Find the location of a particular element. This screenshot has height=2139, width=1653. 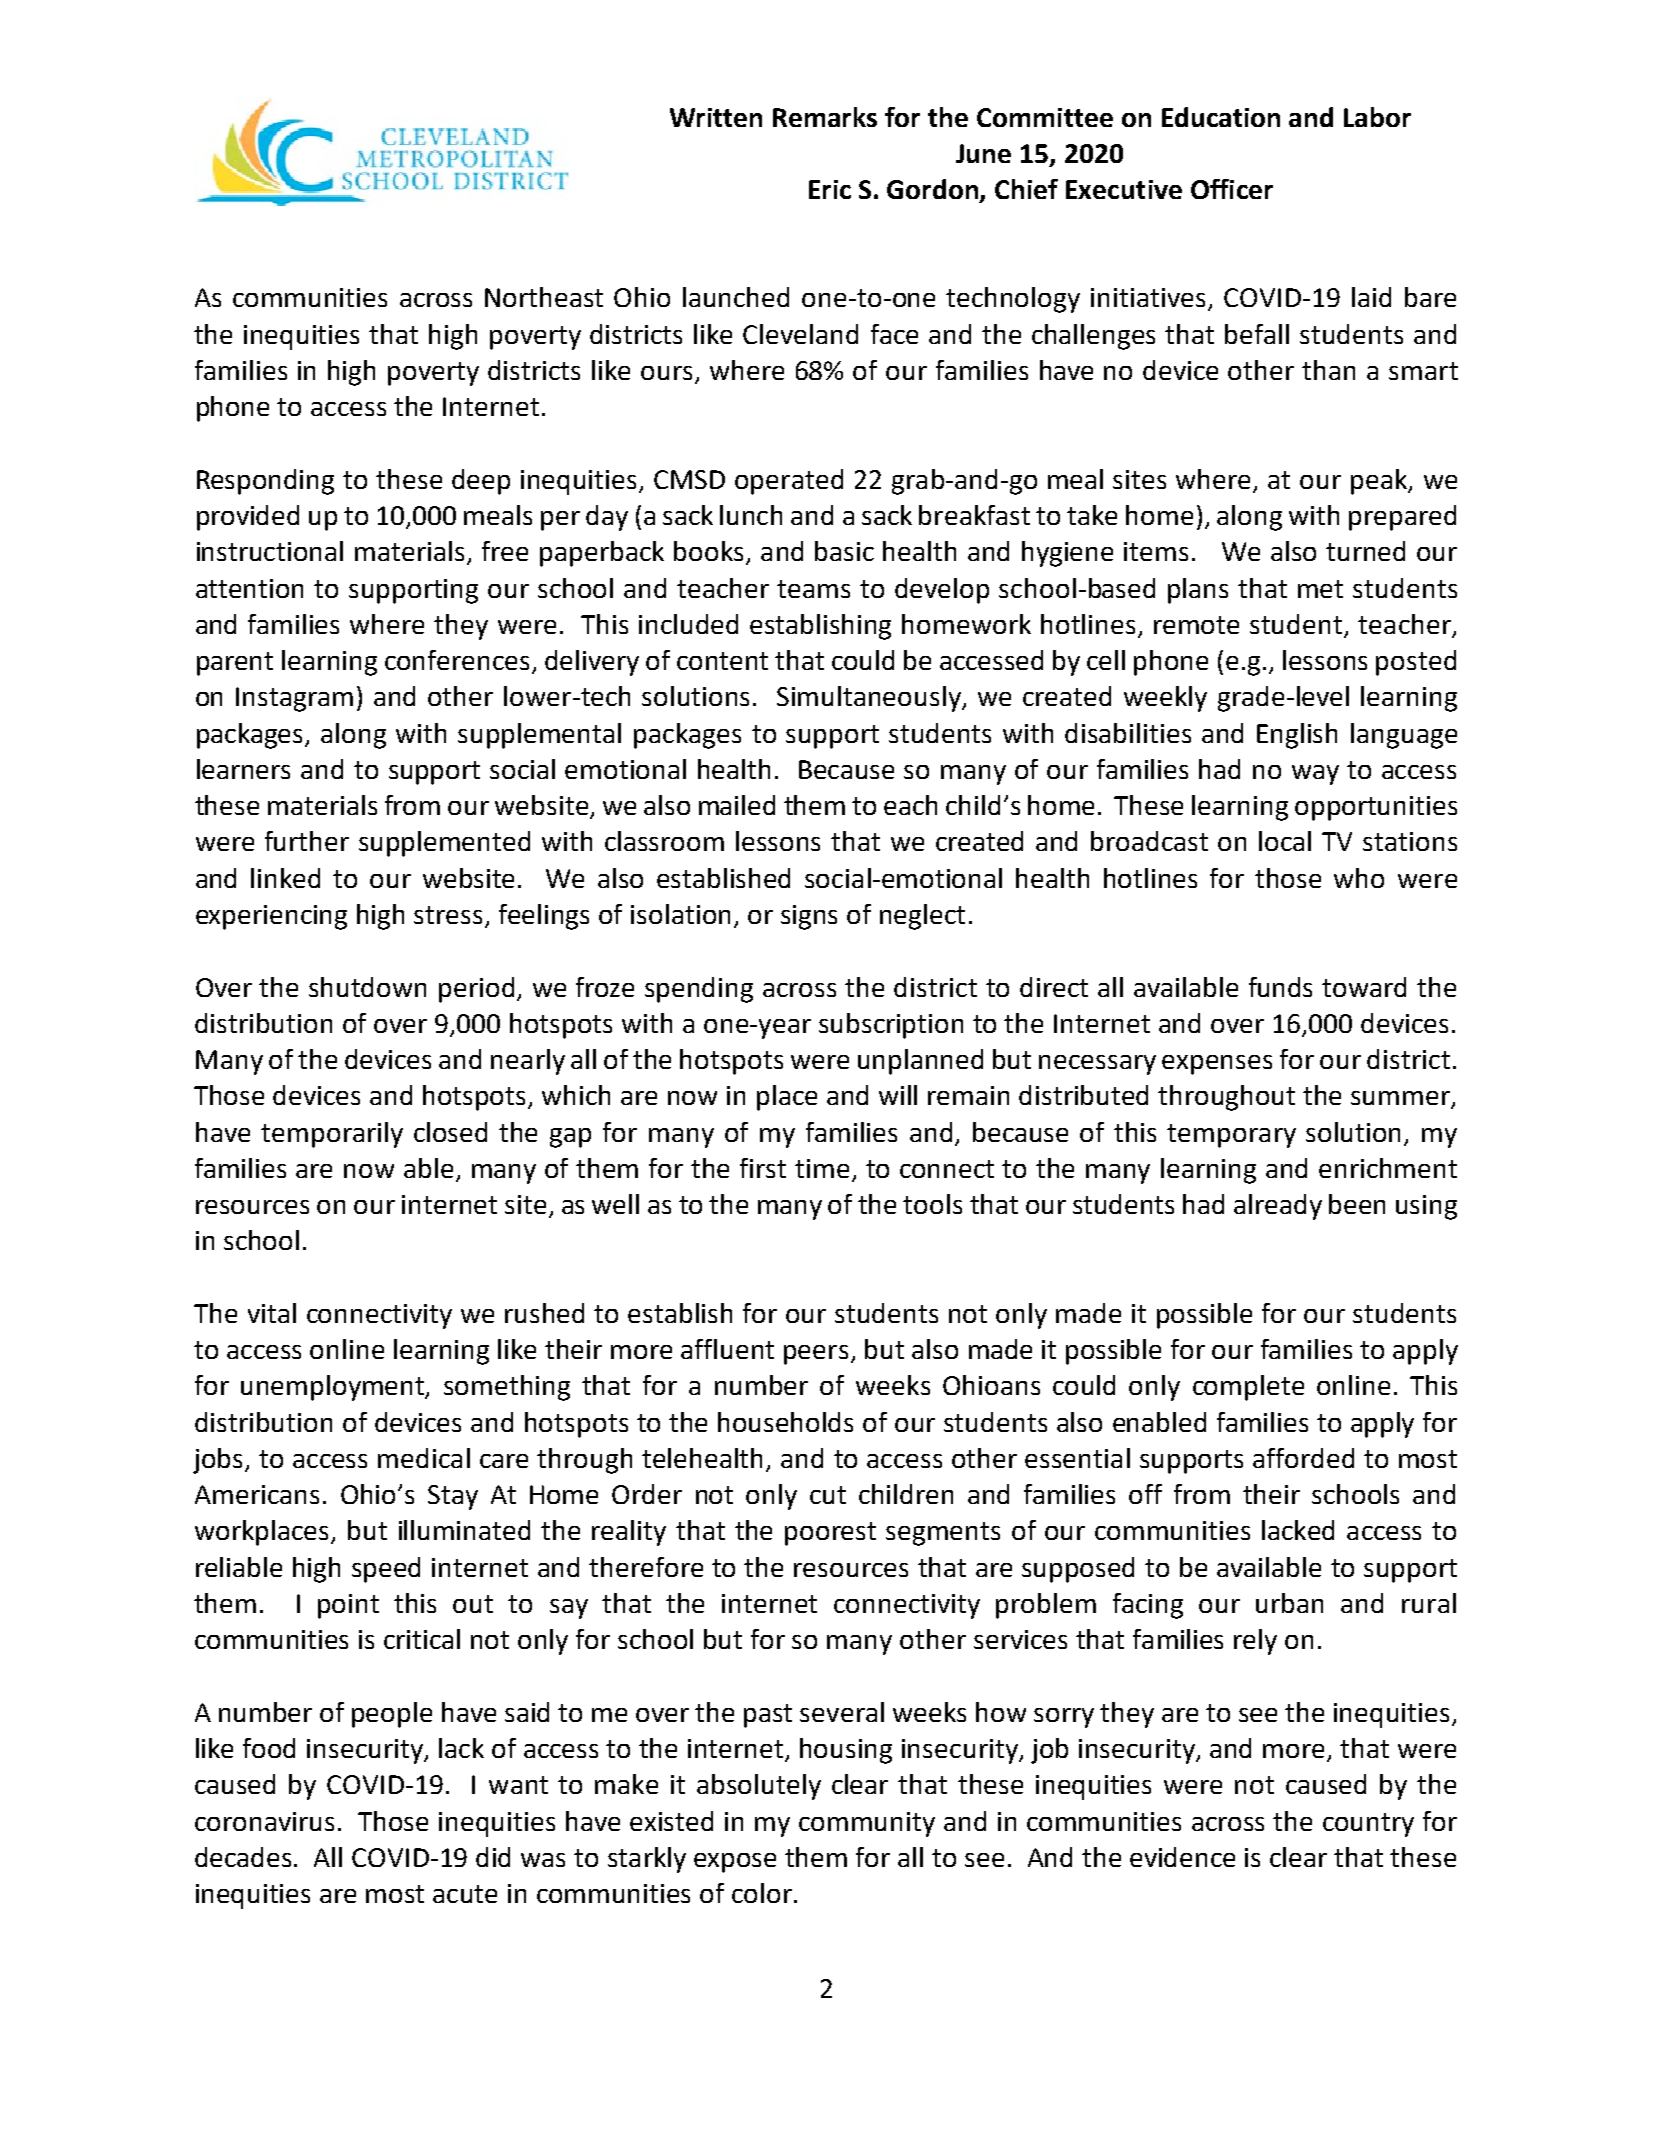

unemployment is located at coordinates (334, 1388).
